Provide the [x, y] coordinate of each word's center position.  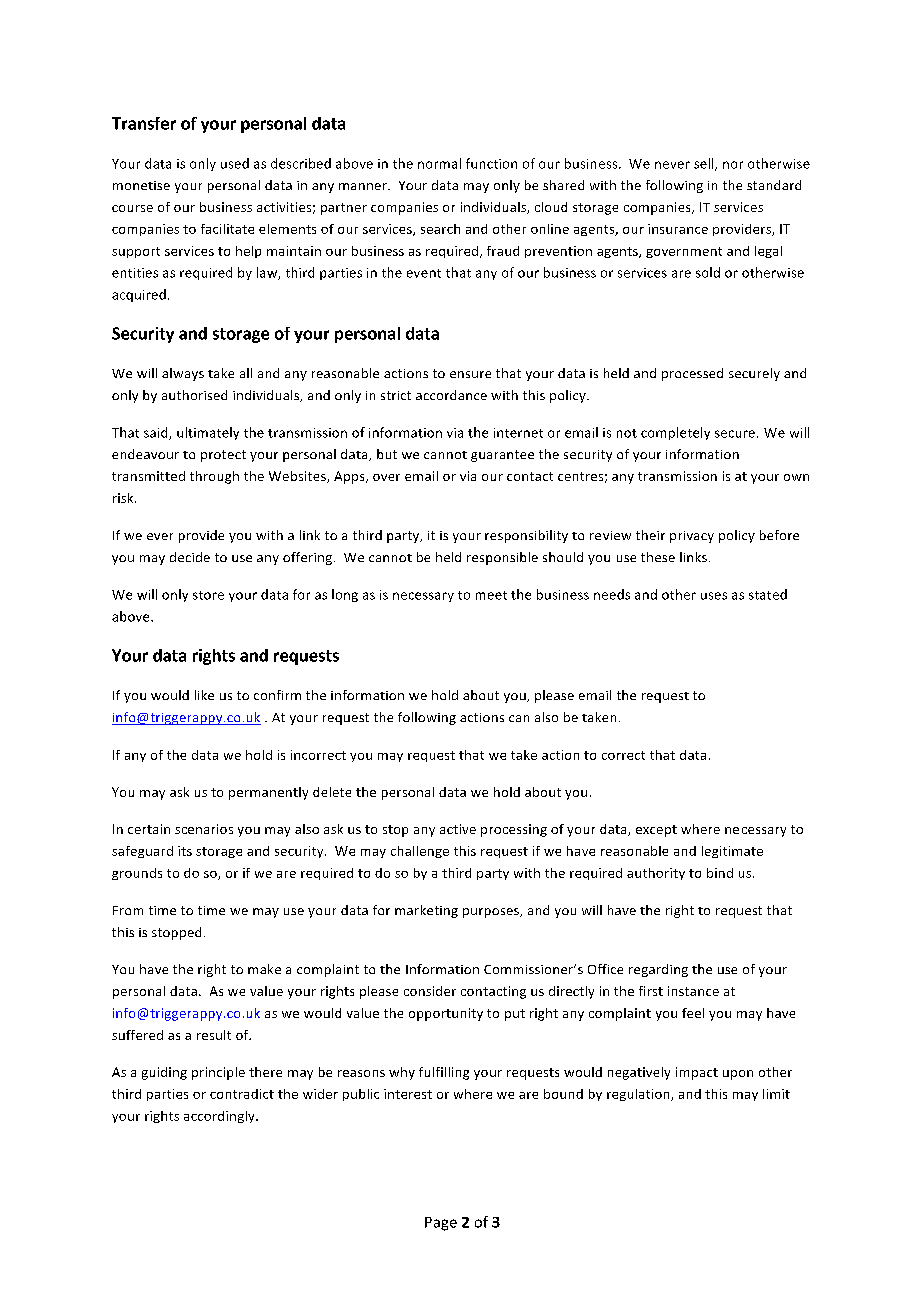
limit [776, 1094]
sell [705, 164]
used [235, 163]
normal [439, 163]
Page [441, 1224]
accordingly [220, 1117]
